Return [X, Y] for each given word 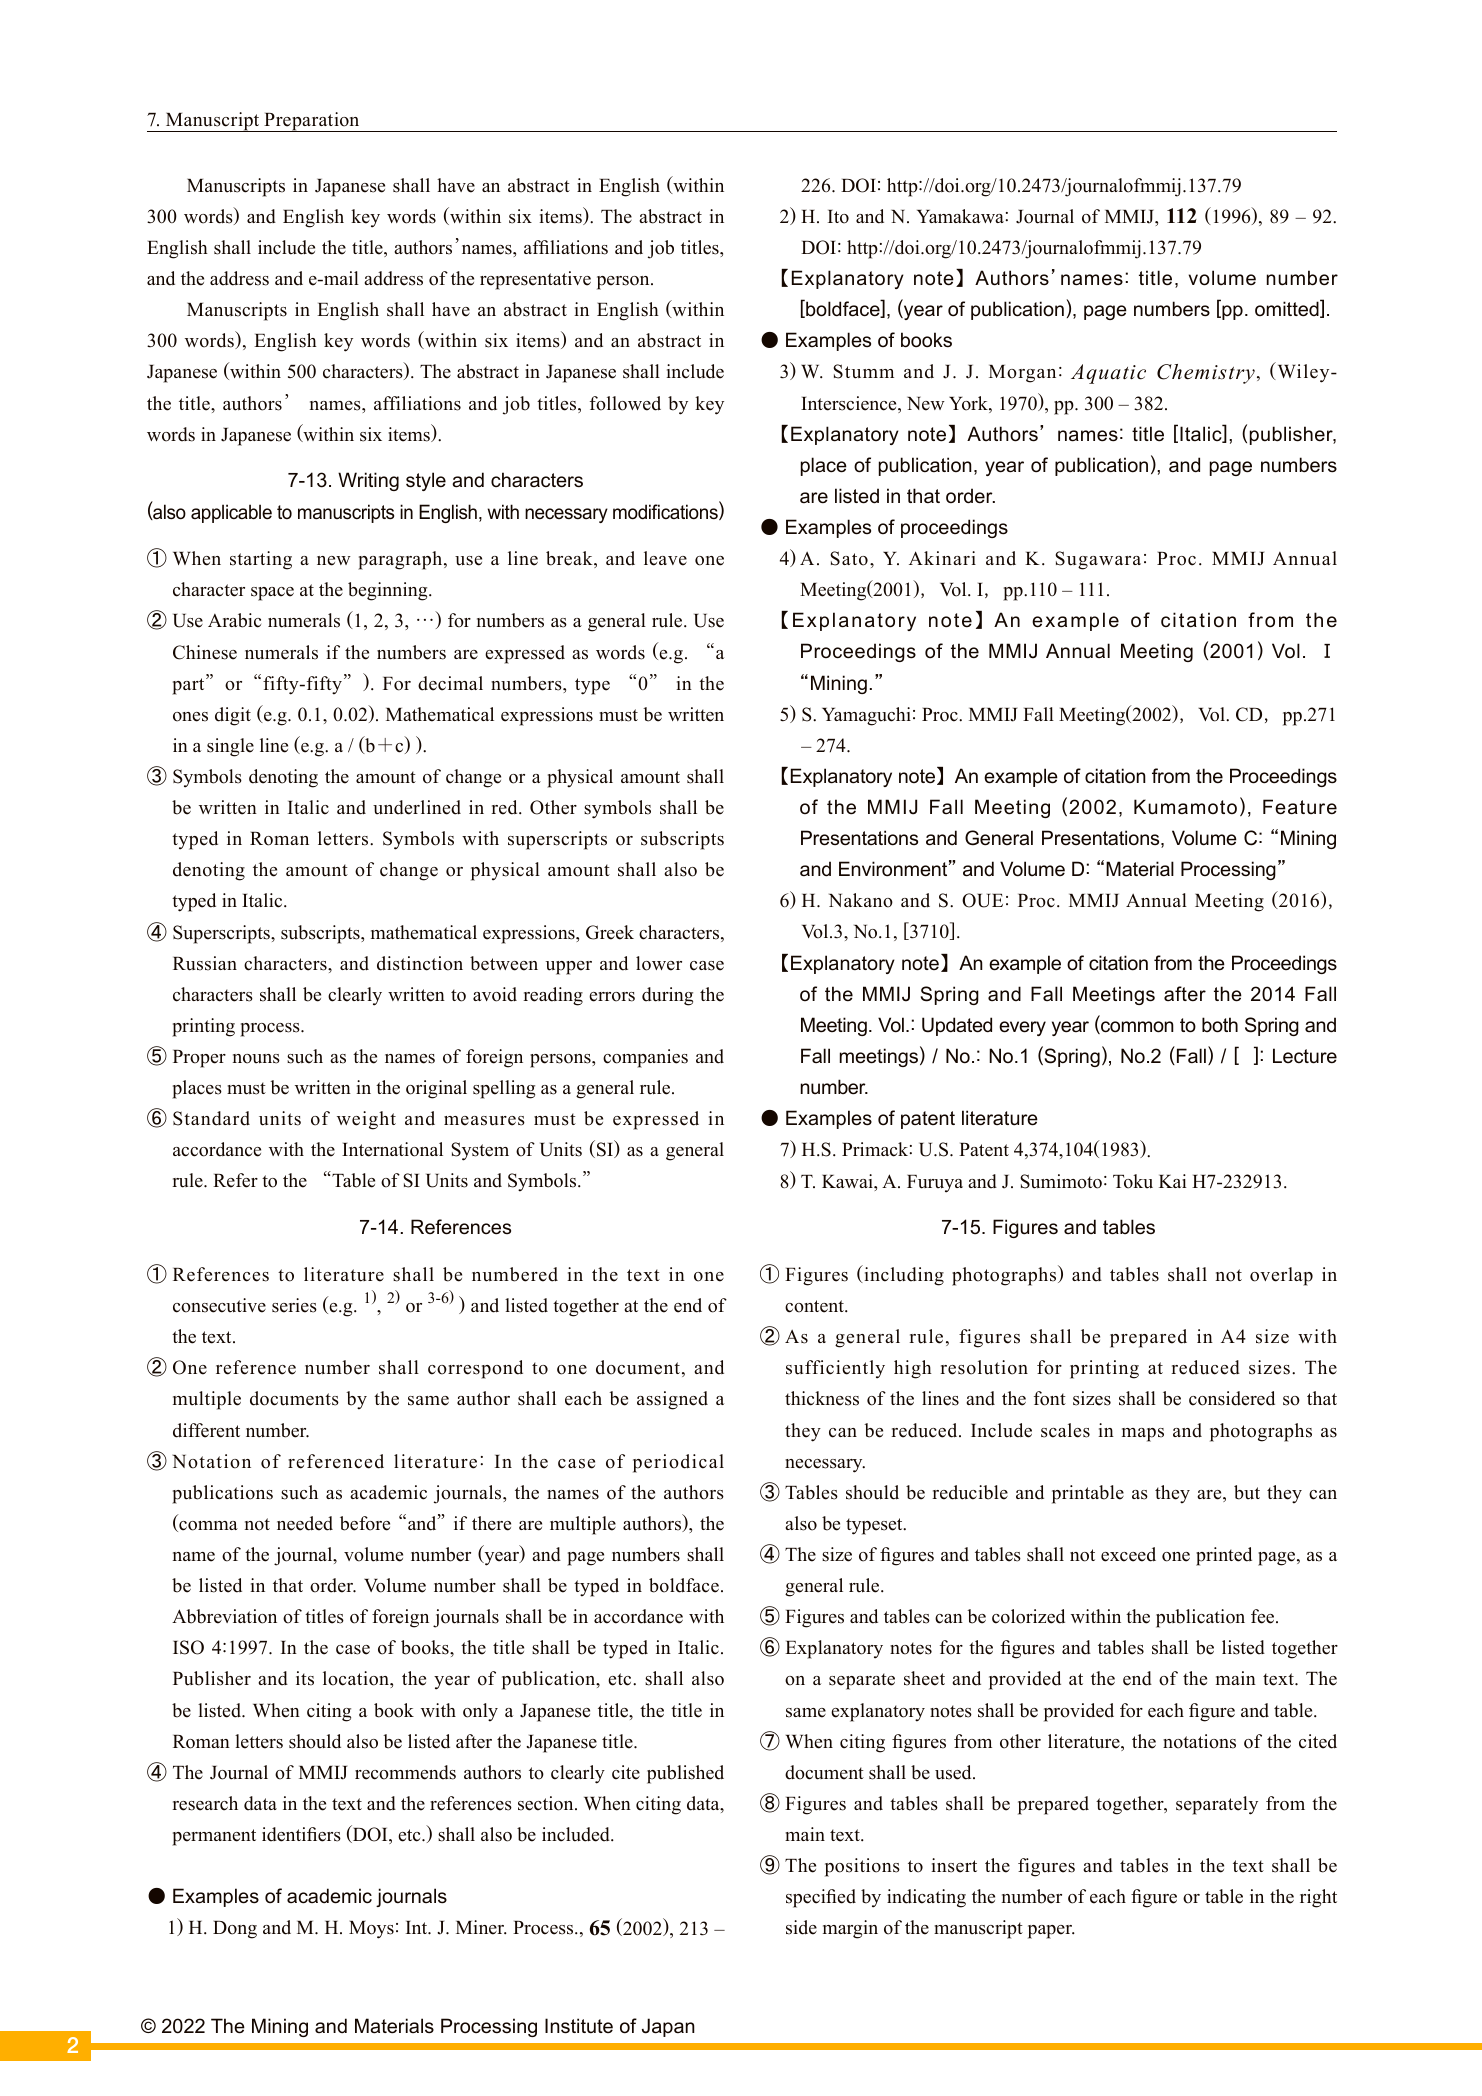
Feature [1300, 807]
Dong [235, 1930]
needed [305, 1523]
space [272, 594]
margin [850, 1929]
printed [1224, 1556]
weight [366, 1120]
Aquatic [1108, 374]
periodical [678, 1463]
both [1220, 1025]
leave [665, 558]
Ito [838, 217]
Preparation [312, 122]
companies [645, 1058]
